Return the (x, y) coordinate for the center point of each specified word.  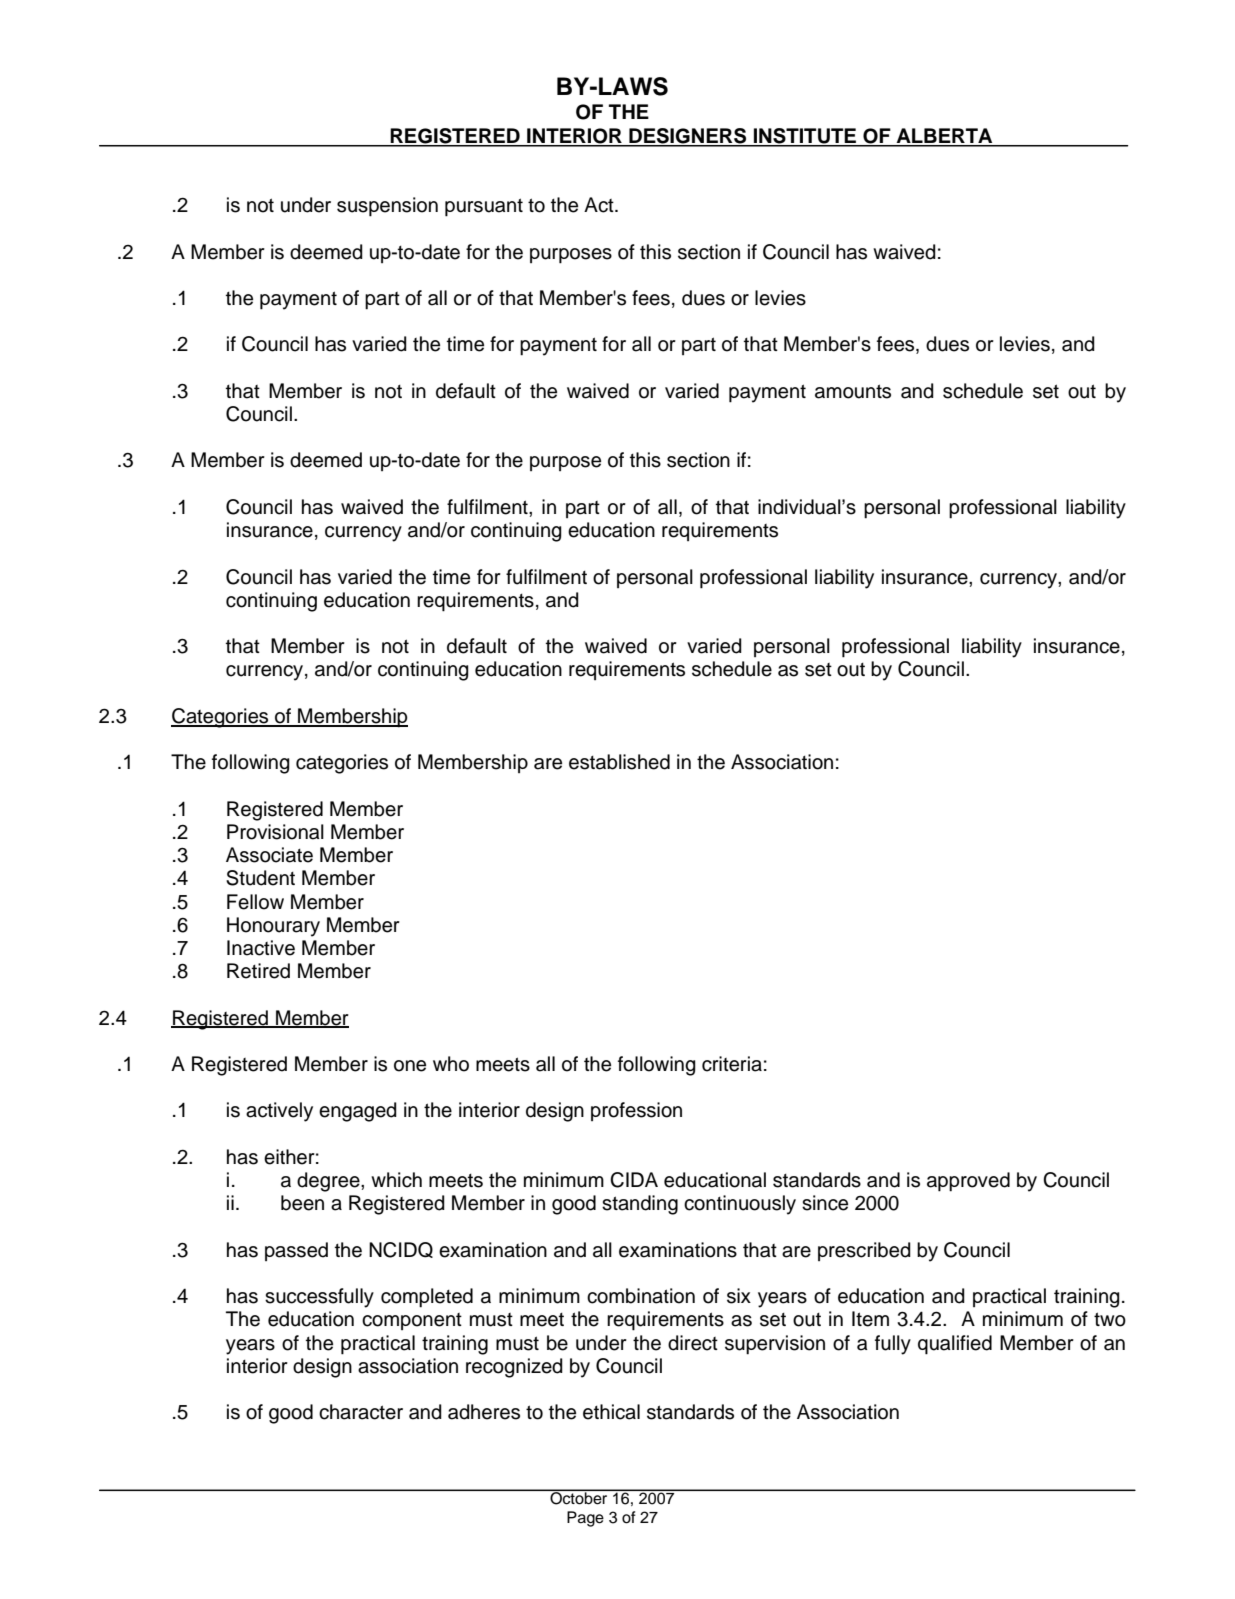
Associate (269, 855)
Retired (258, 971)
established (619, 762)
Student (260, 878)
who (451, 1064)
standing (640, 1205)
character (361, 1412)
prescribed (864, 1251)
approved (968, 1182)
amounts (853, 391)
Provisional (275, 832)
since (825, 1203)
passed (296, 1251)
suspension (387, 207)
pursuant (484, 207)
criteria (732, 1064)
